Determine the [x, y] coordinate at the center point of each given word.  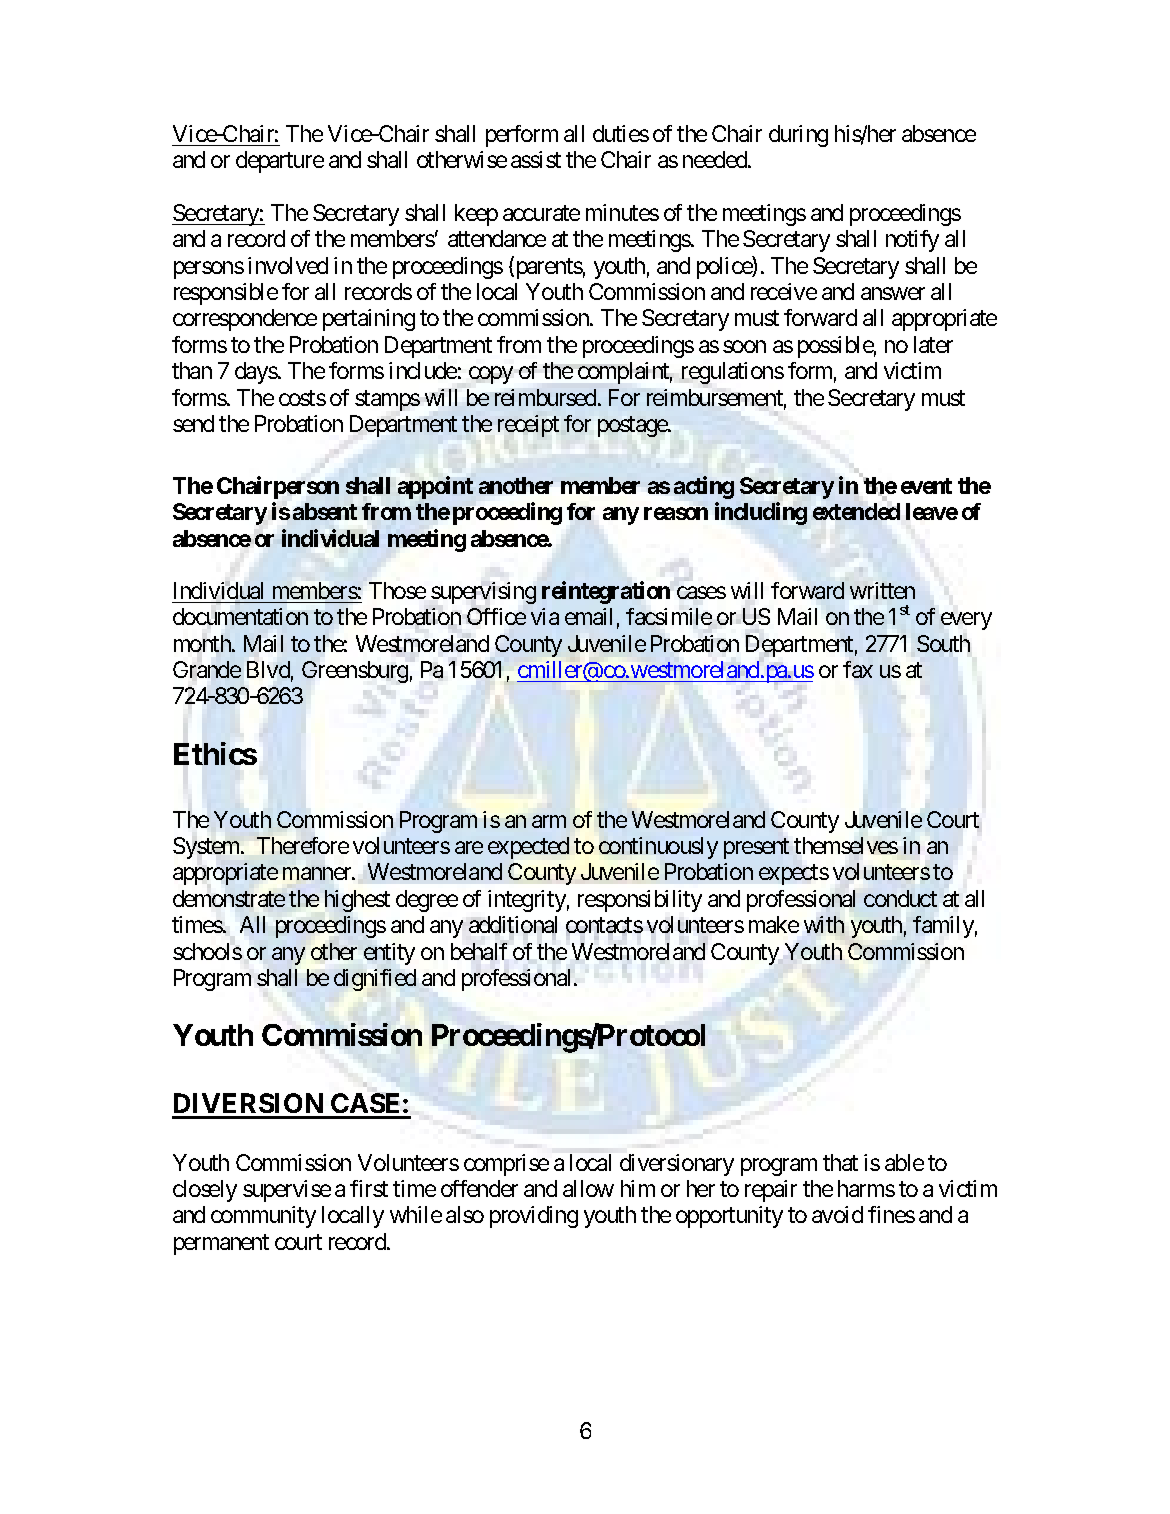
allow [588, 1188]
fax [858, 669]
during [798, 136]
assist [536, 159]
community [263, 1217]
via [545, 616]
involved [288, 265]
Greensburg [355, 672]
